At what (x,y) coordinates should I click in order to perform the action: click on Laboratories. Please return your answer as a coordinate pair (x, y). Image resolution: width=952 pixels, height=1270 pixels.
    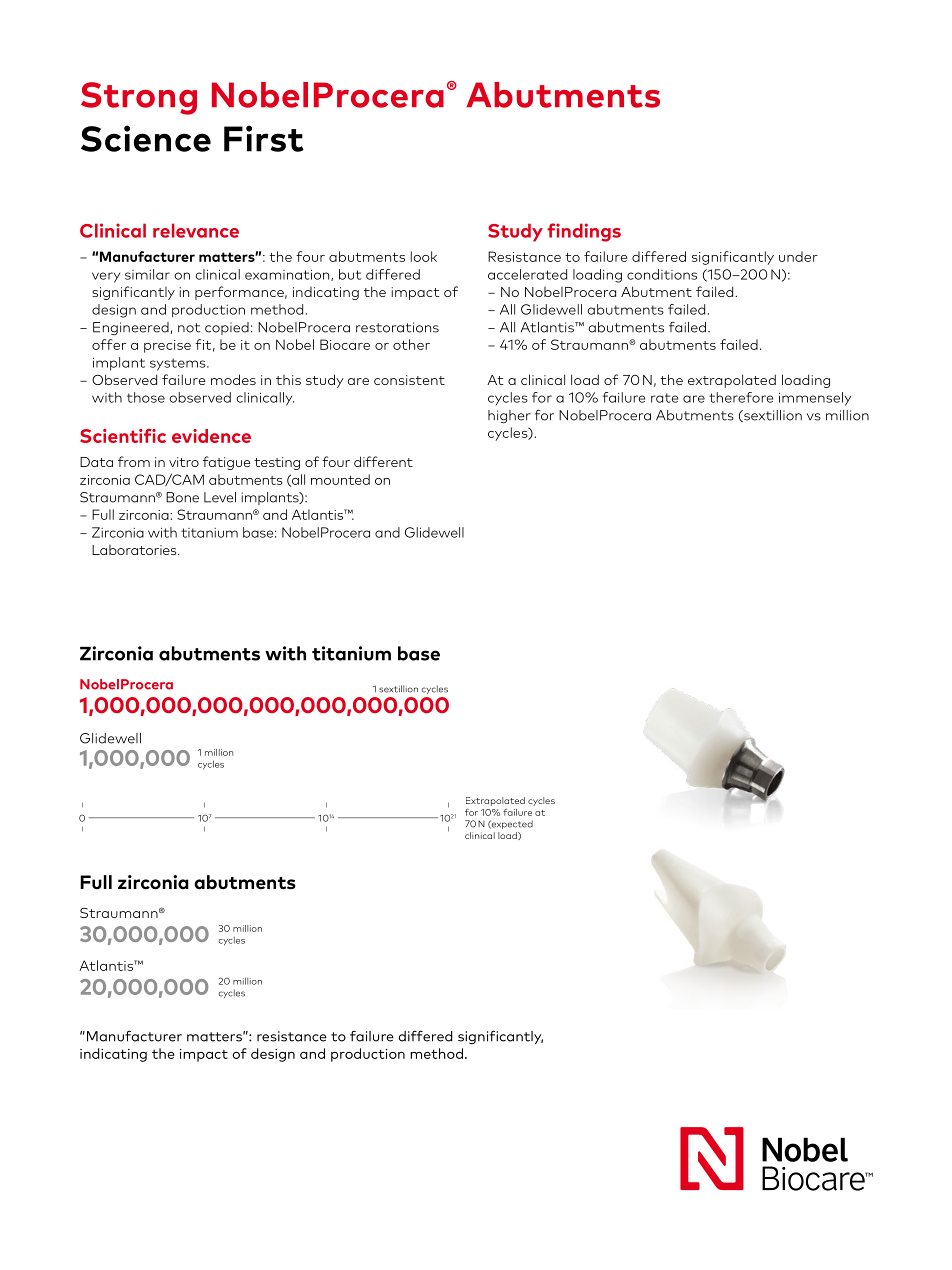
    Looking at the image, I should click on (135, 550).
